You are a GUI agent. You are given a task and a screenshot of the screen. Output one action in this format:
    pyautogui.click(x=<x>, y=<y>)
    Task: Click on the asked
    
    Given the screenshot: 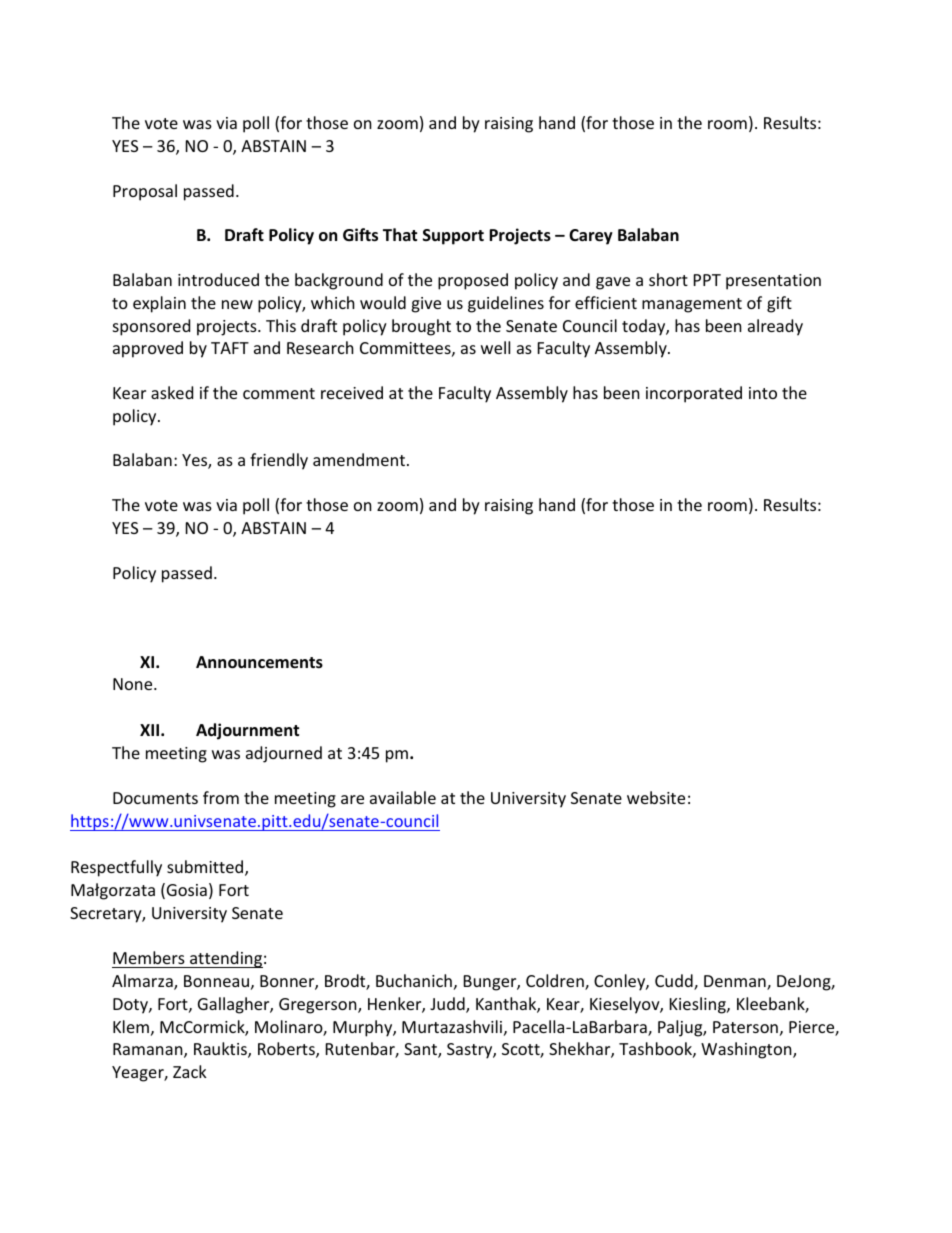 What is the action you would take?
    pyautogui.click(x=172, y=392)
